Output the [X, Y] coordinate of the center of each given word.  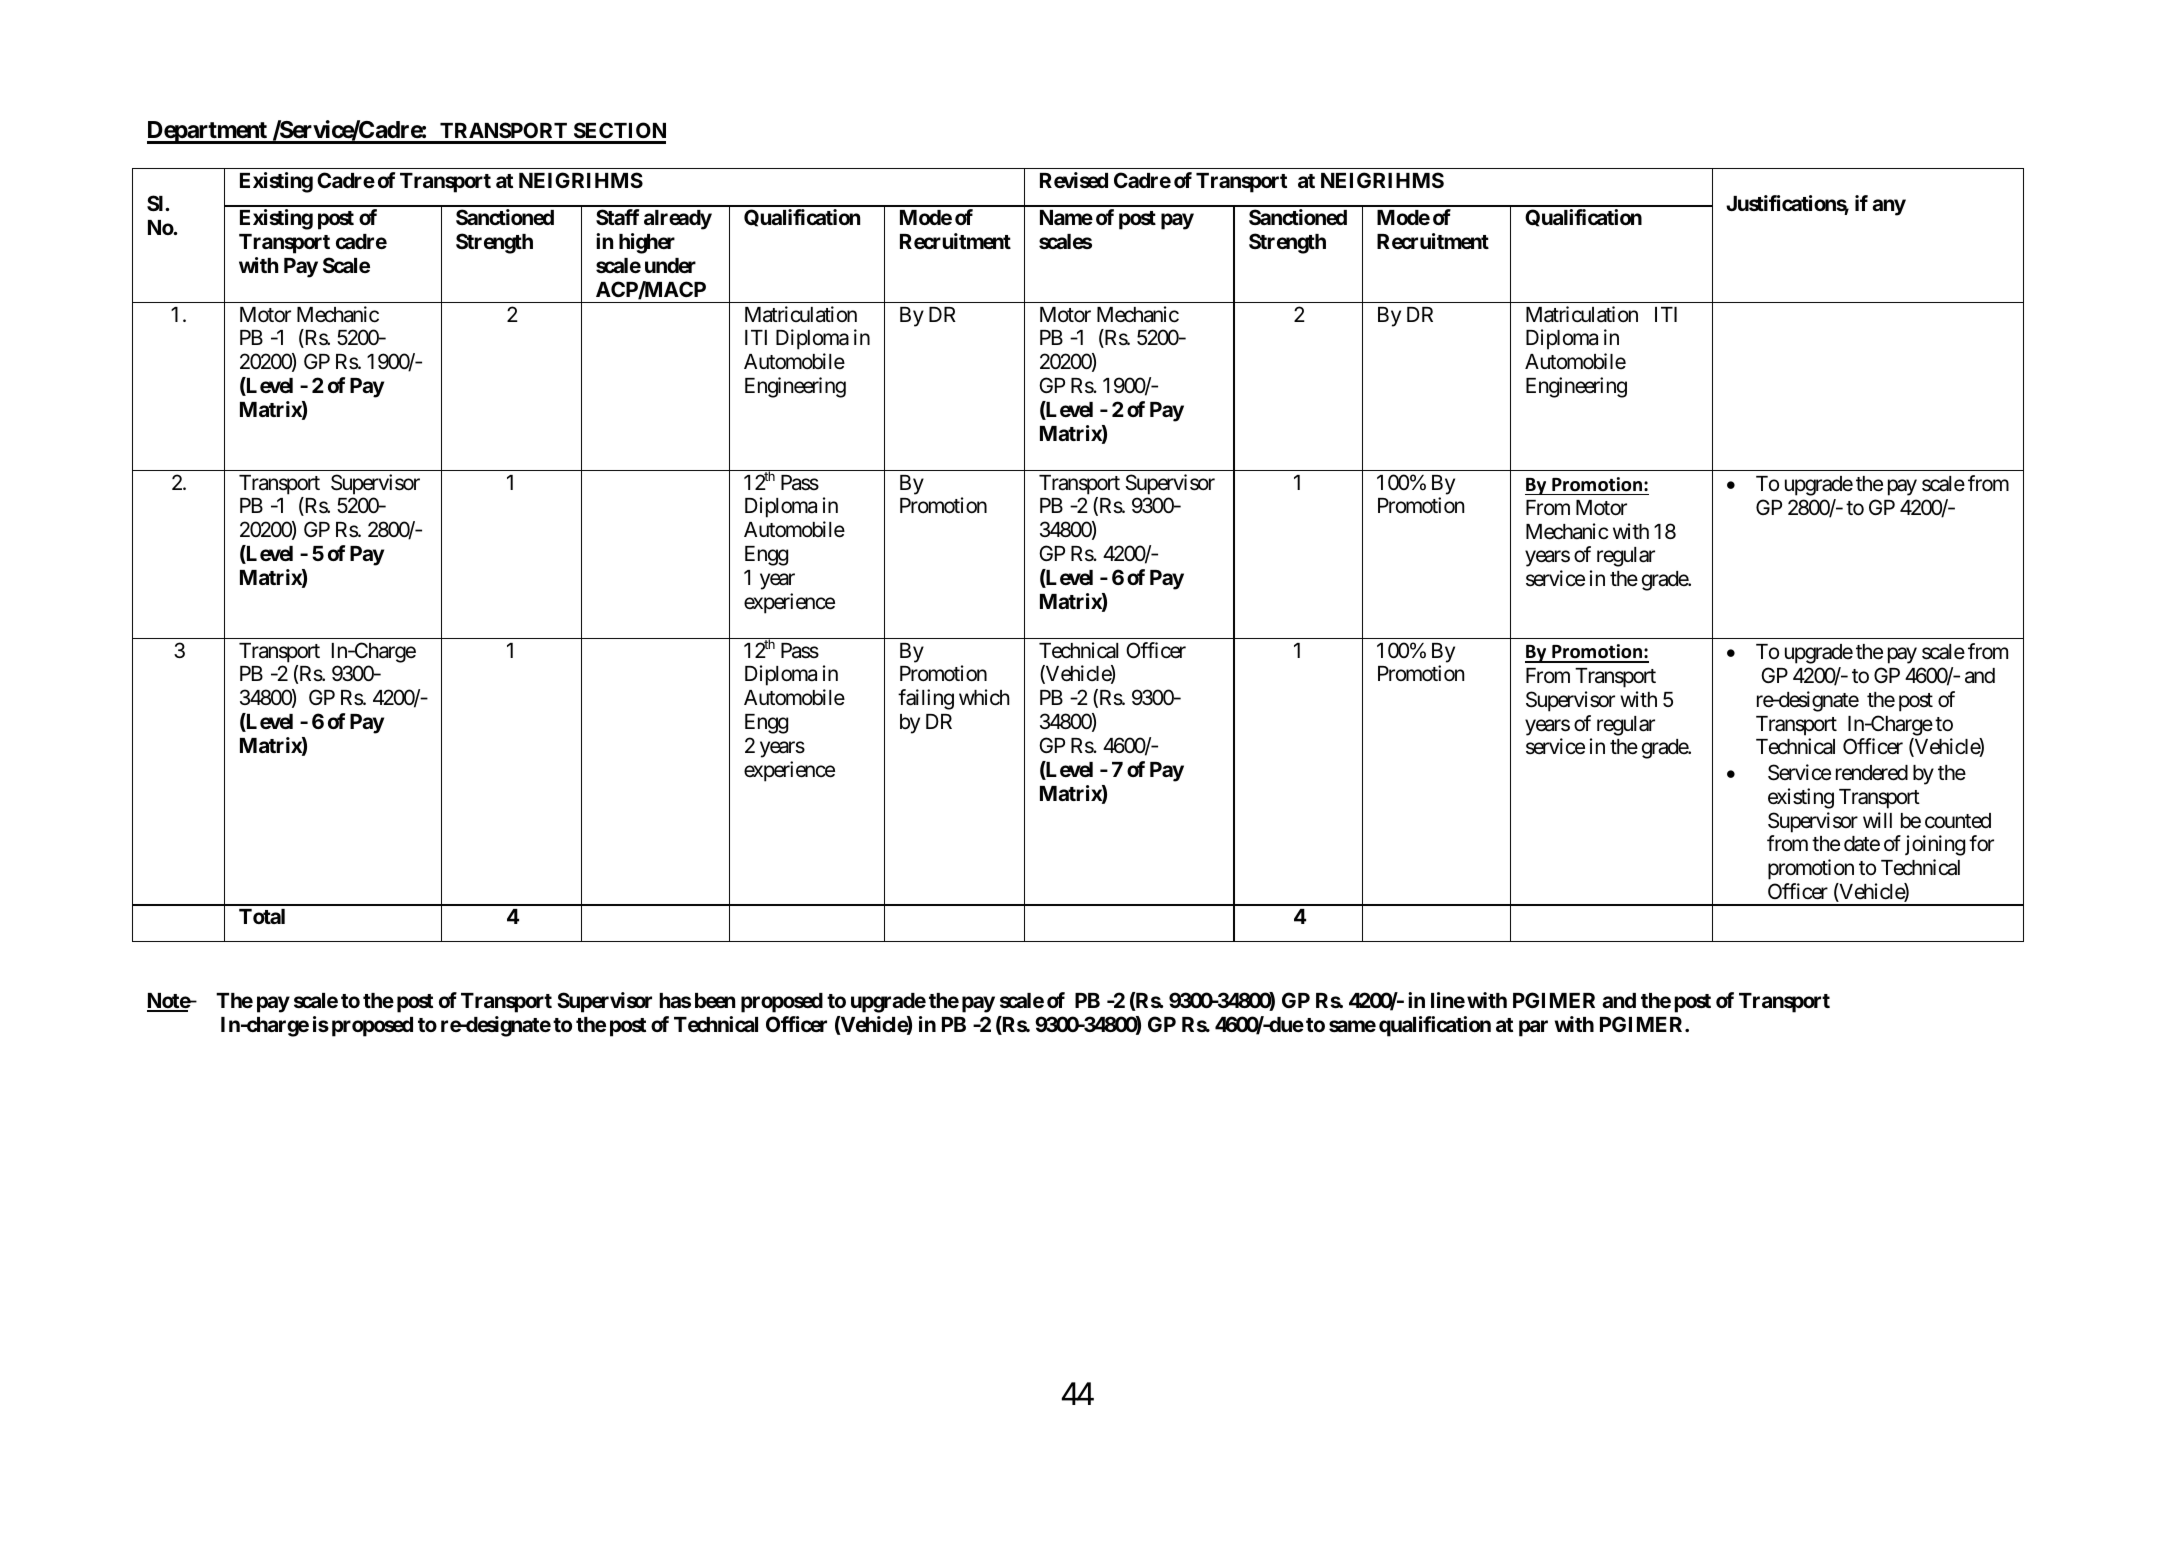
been [715, 1000]
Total [262, 916]
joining [1935, 845]
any [1889, 208]
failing [926, 699]
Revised [1074, 180]
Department [208, 132]
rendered [1872, 773]
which [984, 697]
